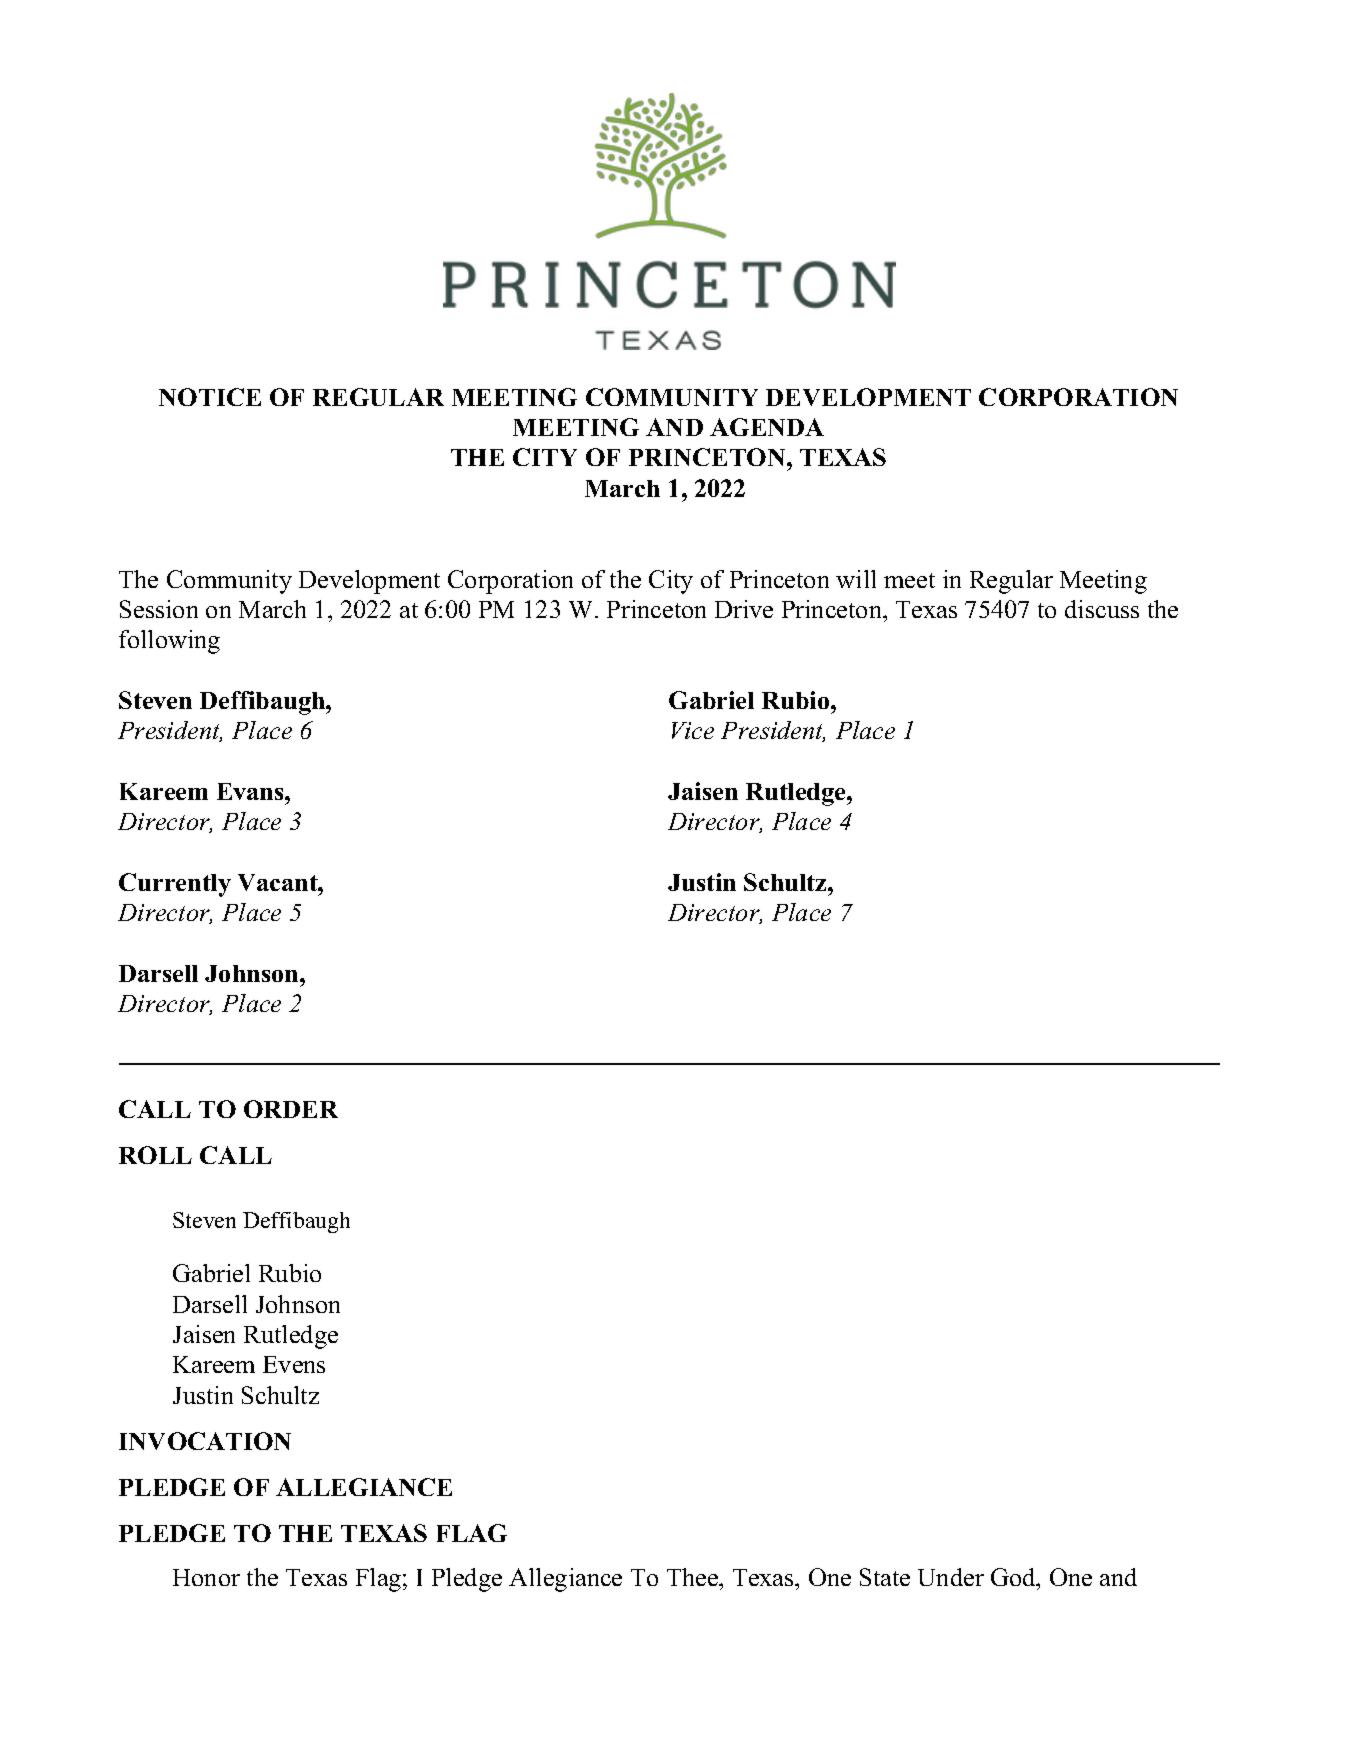  I want to click on Thee, so click(694, 1577).
